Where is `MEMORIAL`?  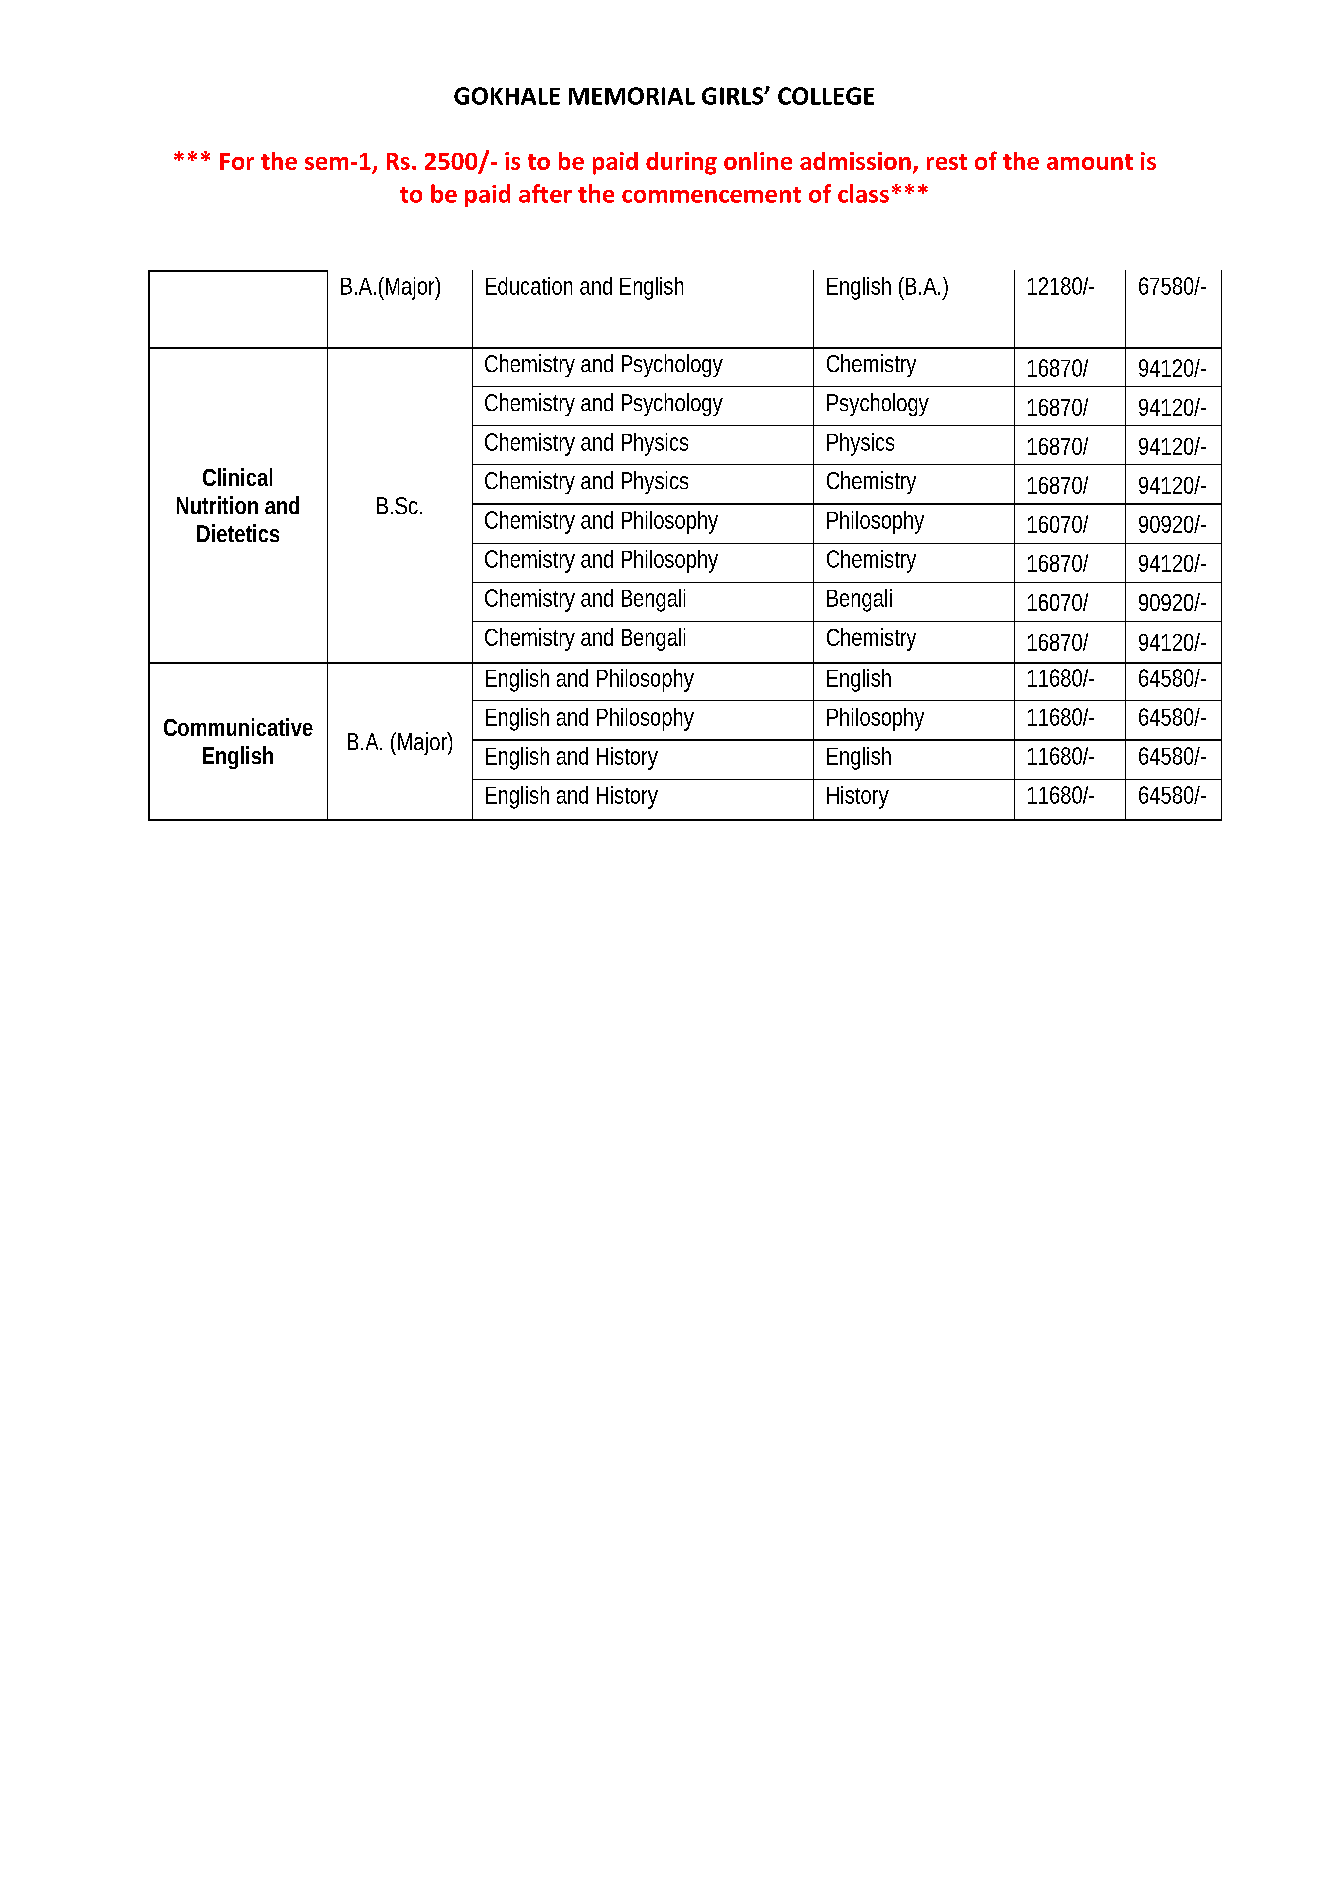
MEMORIAL is located at coordinates (632, 96).
